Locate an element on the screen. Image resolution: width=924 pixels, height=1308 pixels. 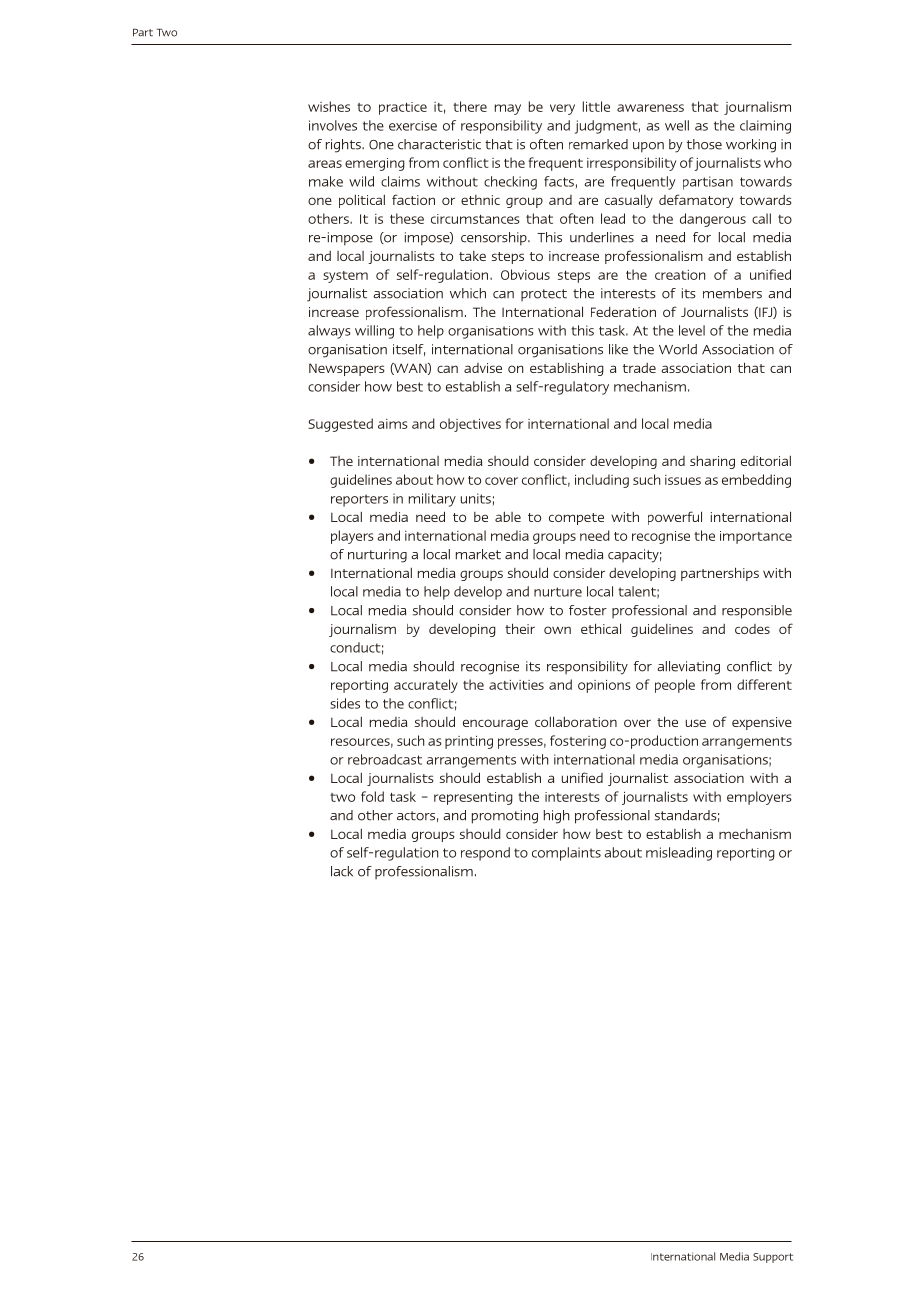
those is located at coordinates (704, 144).
